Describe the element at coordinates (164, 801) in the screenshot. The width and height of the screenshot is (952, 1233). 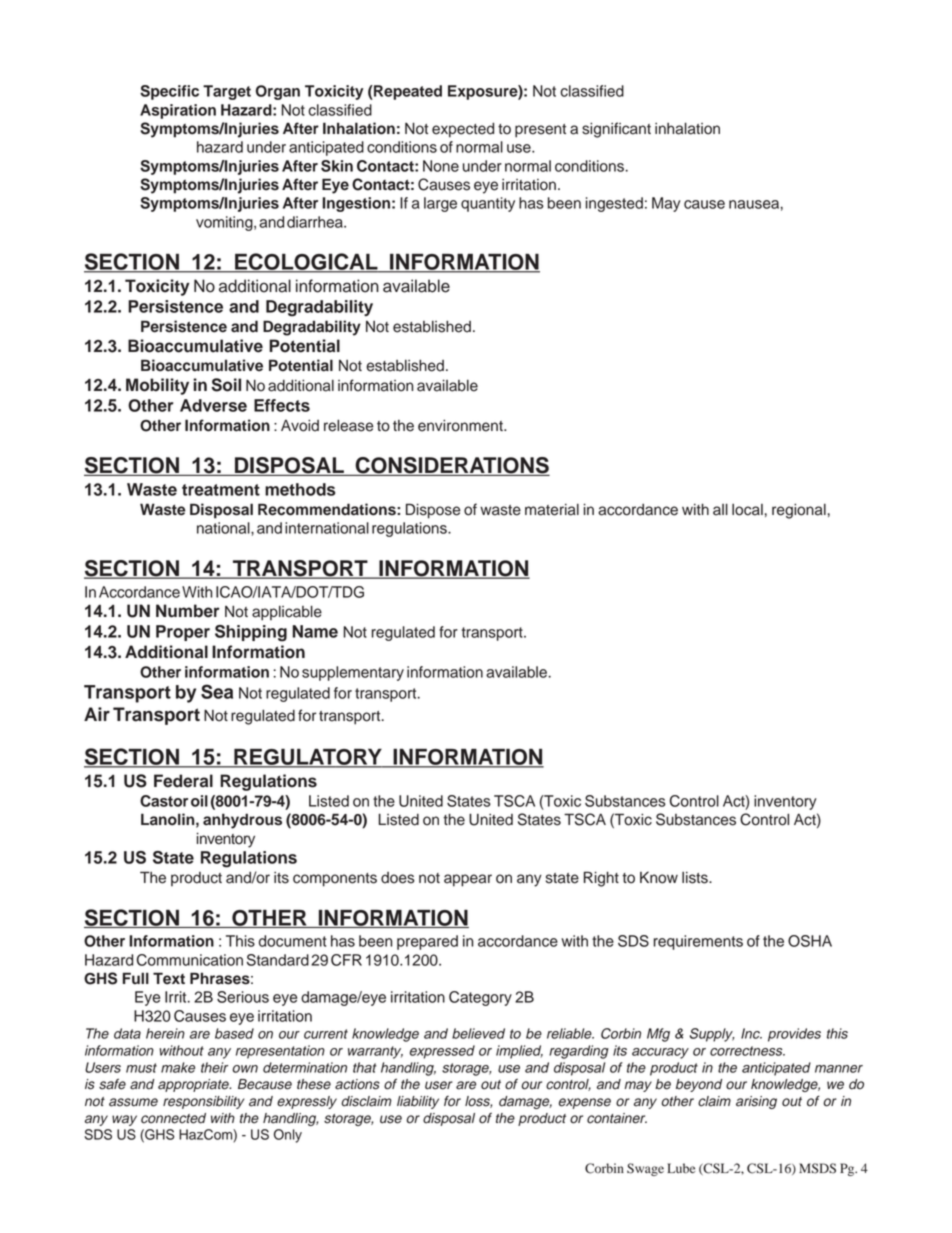
I see `Castor` at that location.
